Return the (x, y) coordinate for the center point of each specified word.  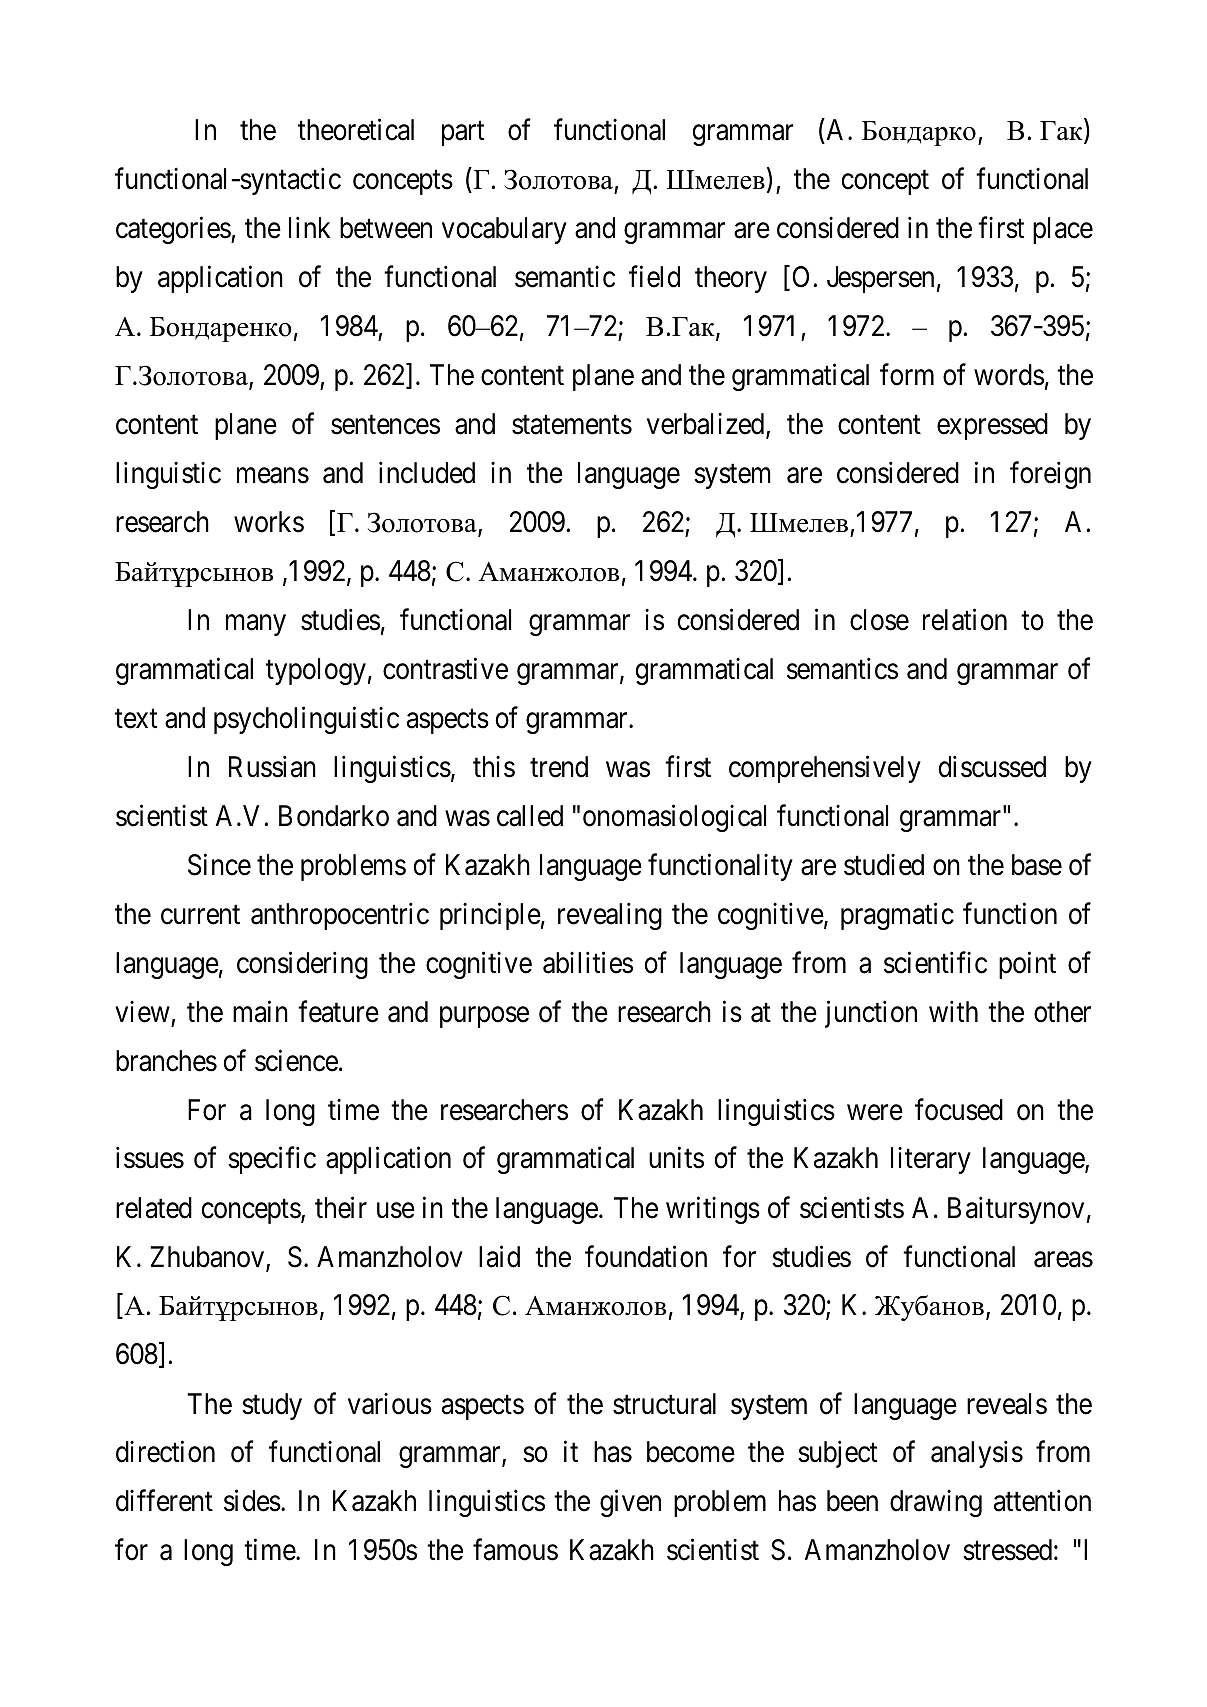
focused (959, 1109)
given (630, 1503)
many (256, 625)
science (296, 1060)
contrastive (445, 668)
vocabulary (504, 230)
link (310, 227)
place (1063, 230)
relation (965, 620)
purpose (484, 1017)
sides (252, 1501)
